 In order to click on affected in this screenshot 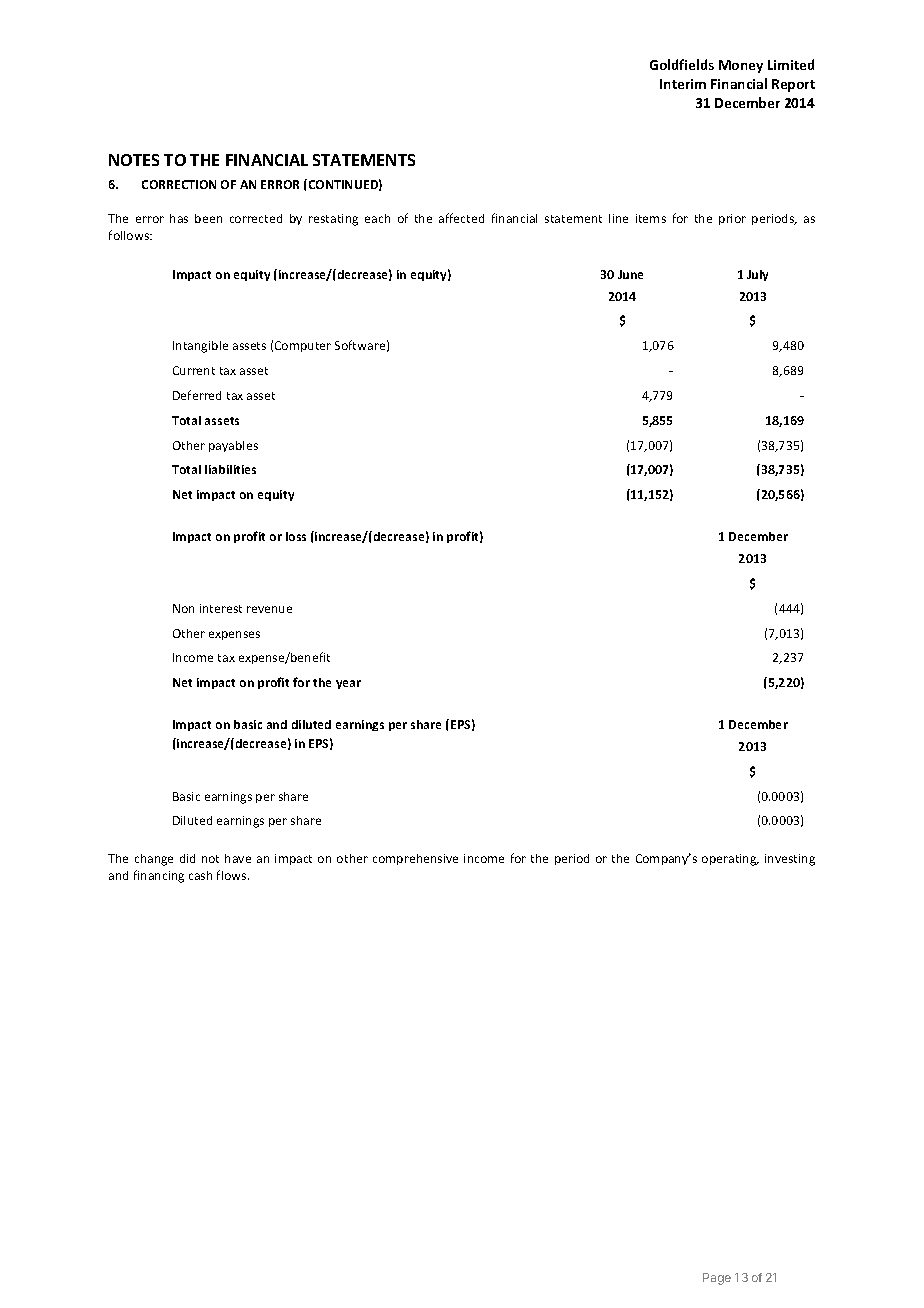, I will do `click(461, 218)`.
